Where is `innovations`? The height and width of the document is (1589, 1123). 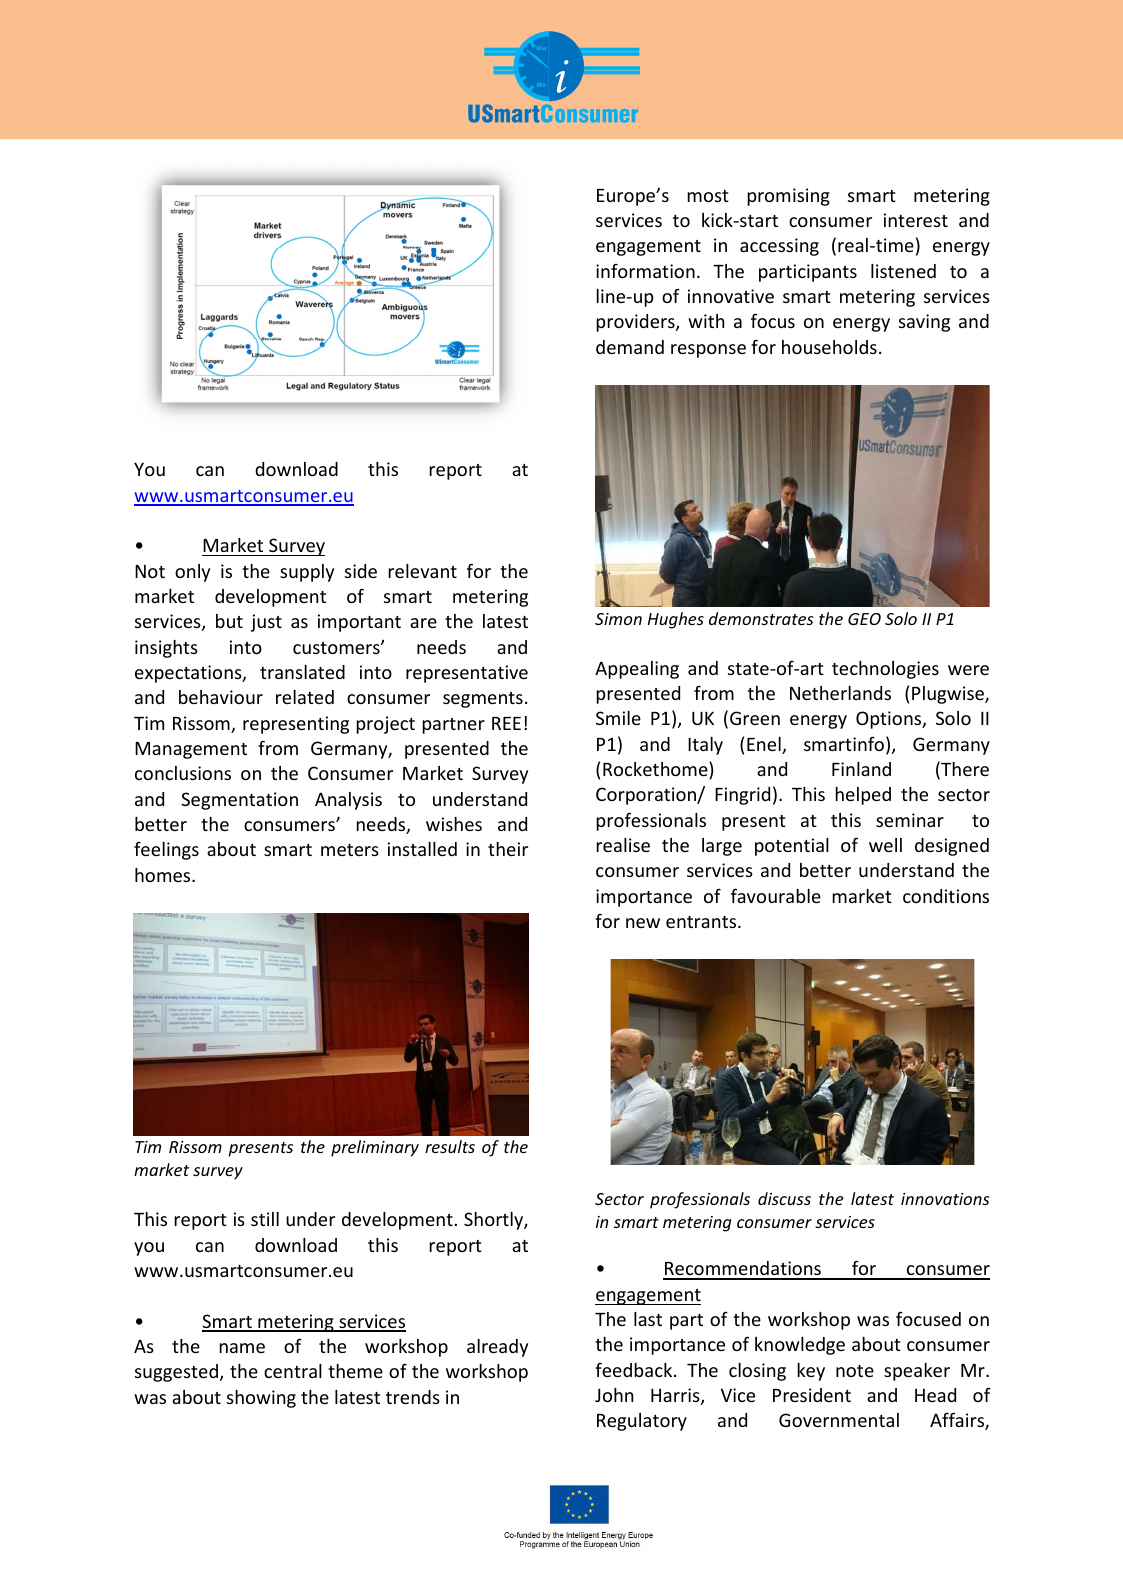 innovations is located at coordinates (945, 1199).
